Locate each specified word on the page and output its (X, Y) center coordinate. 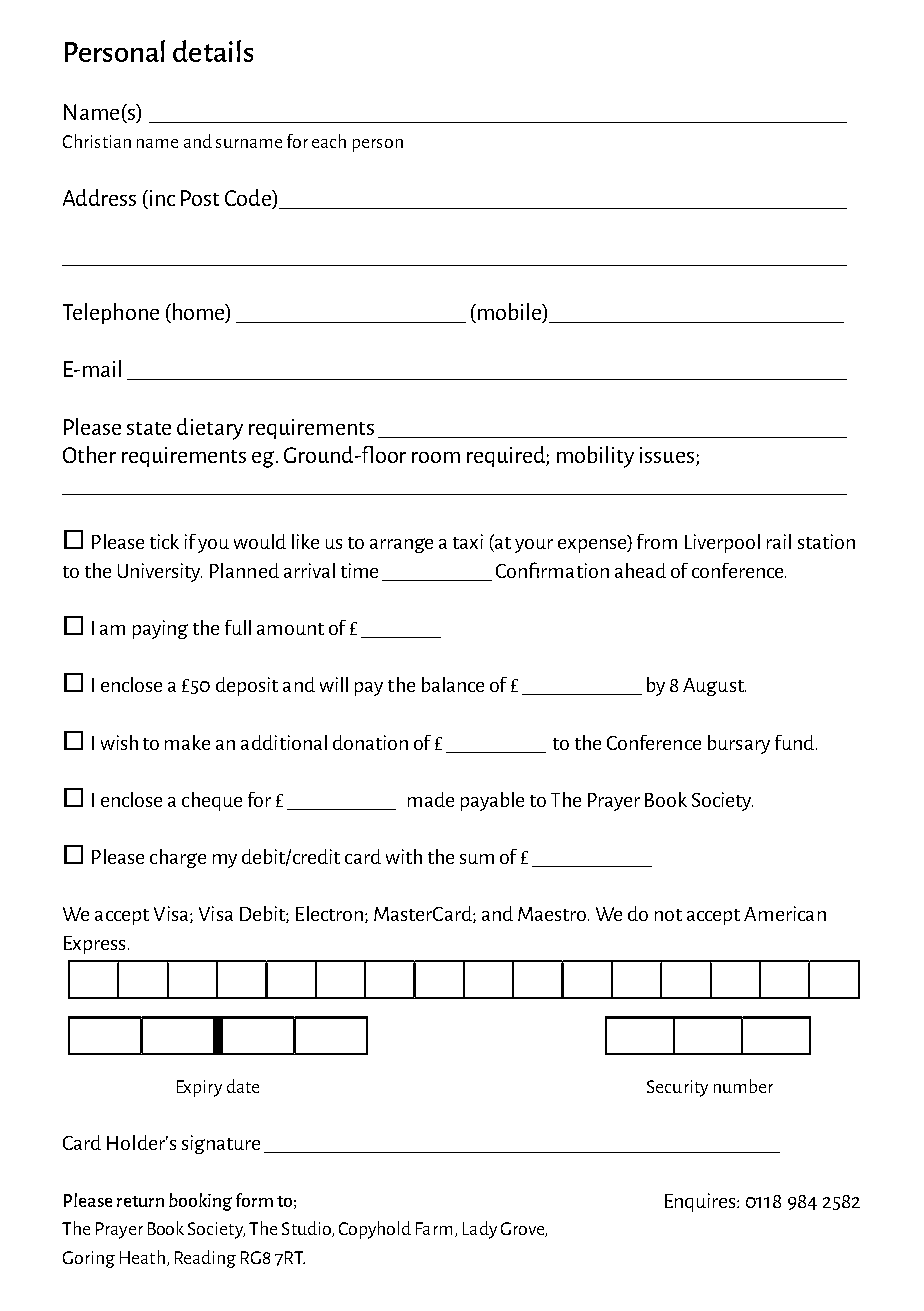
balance (453, 684)
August (714, 687)
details (213, 51)
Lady (480, 1230)
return (140, 1201)
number (743, 1086)
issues (667, 455)
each (329, 141)
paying (160, 629)
